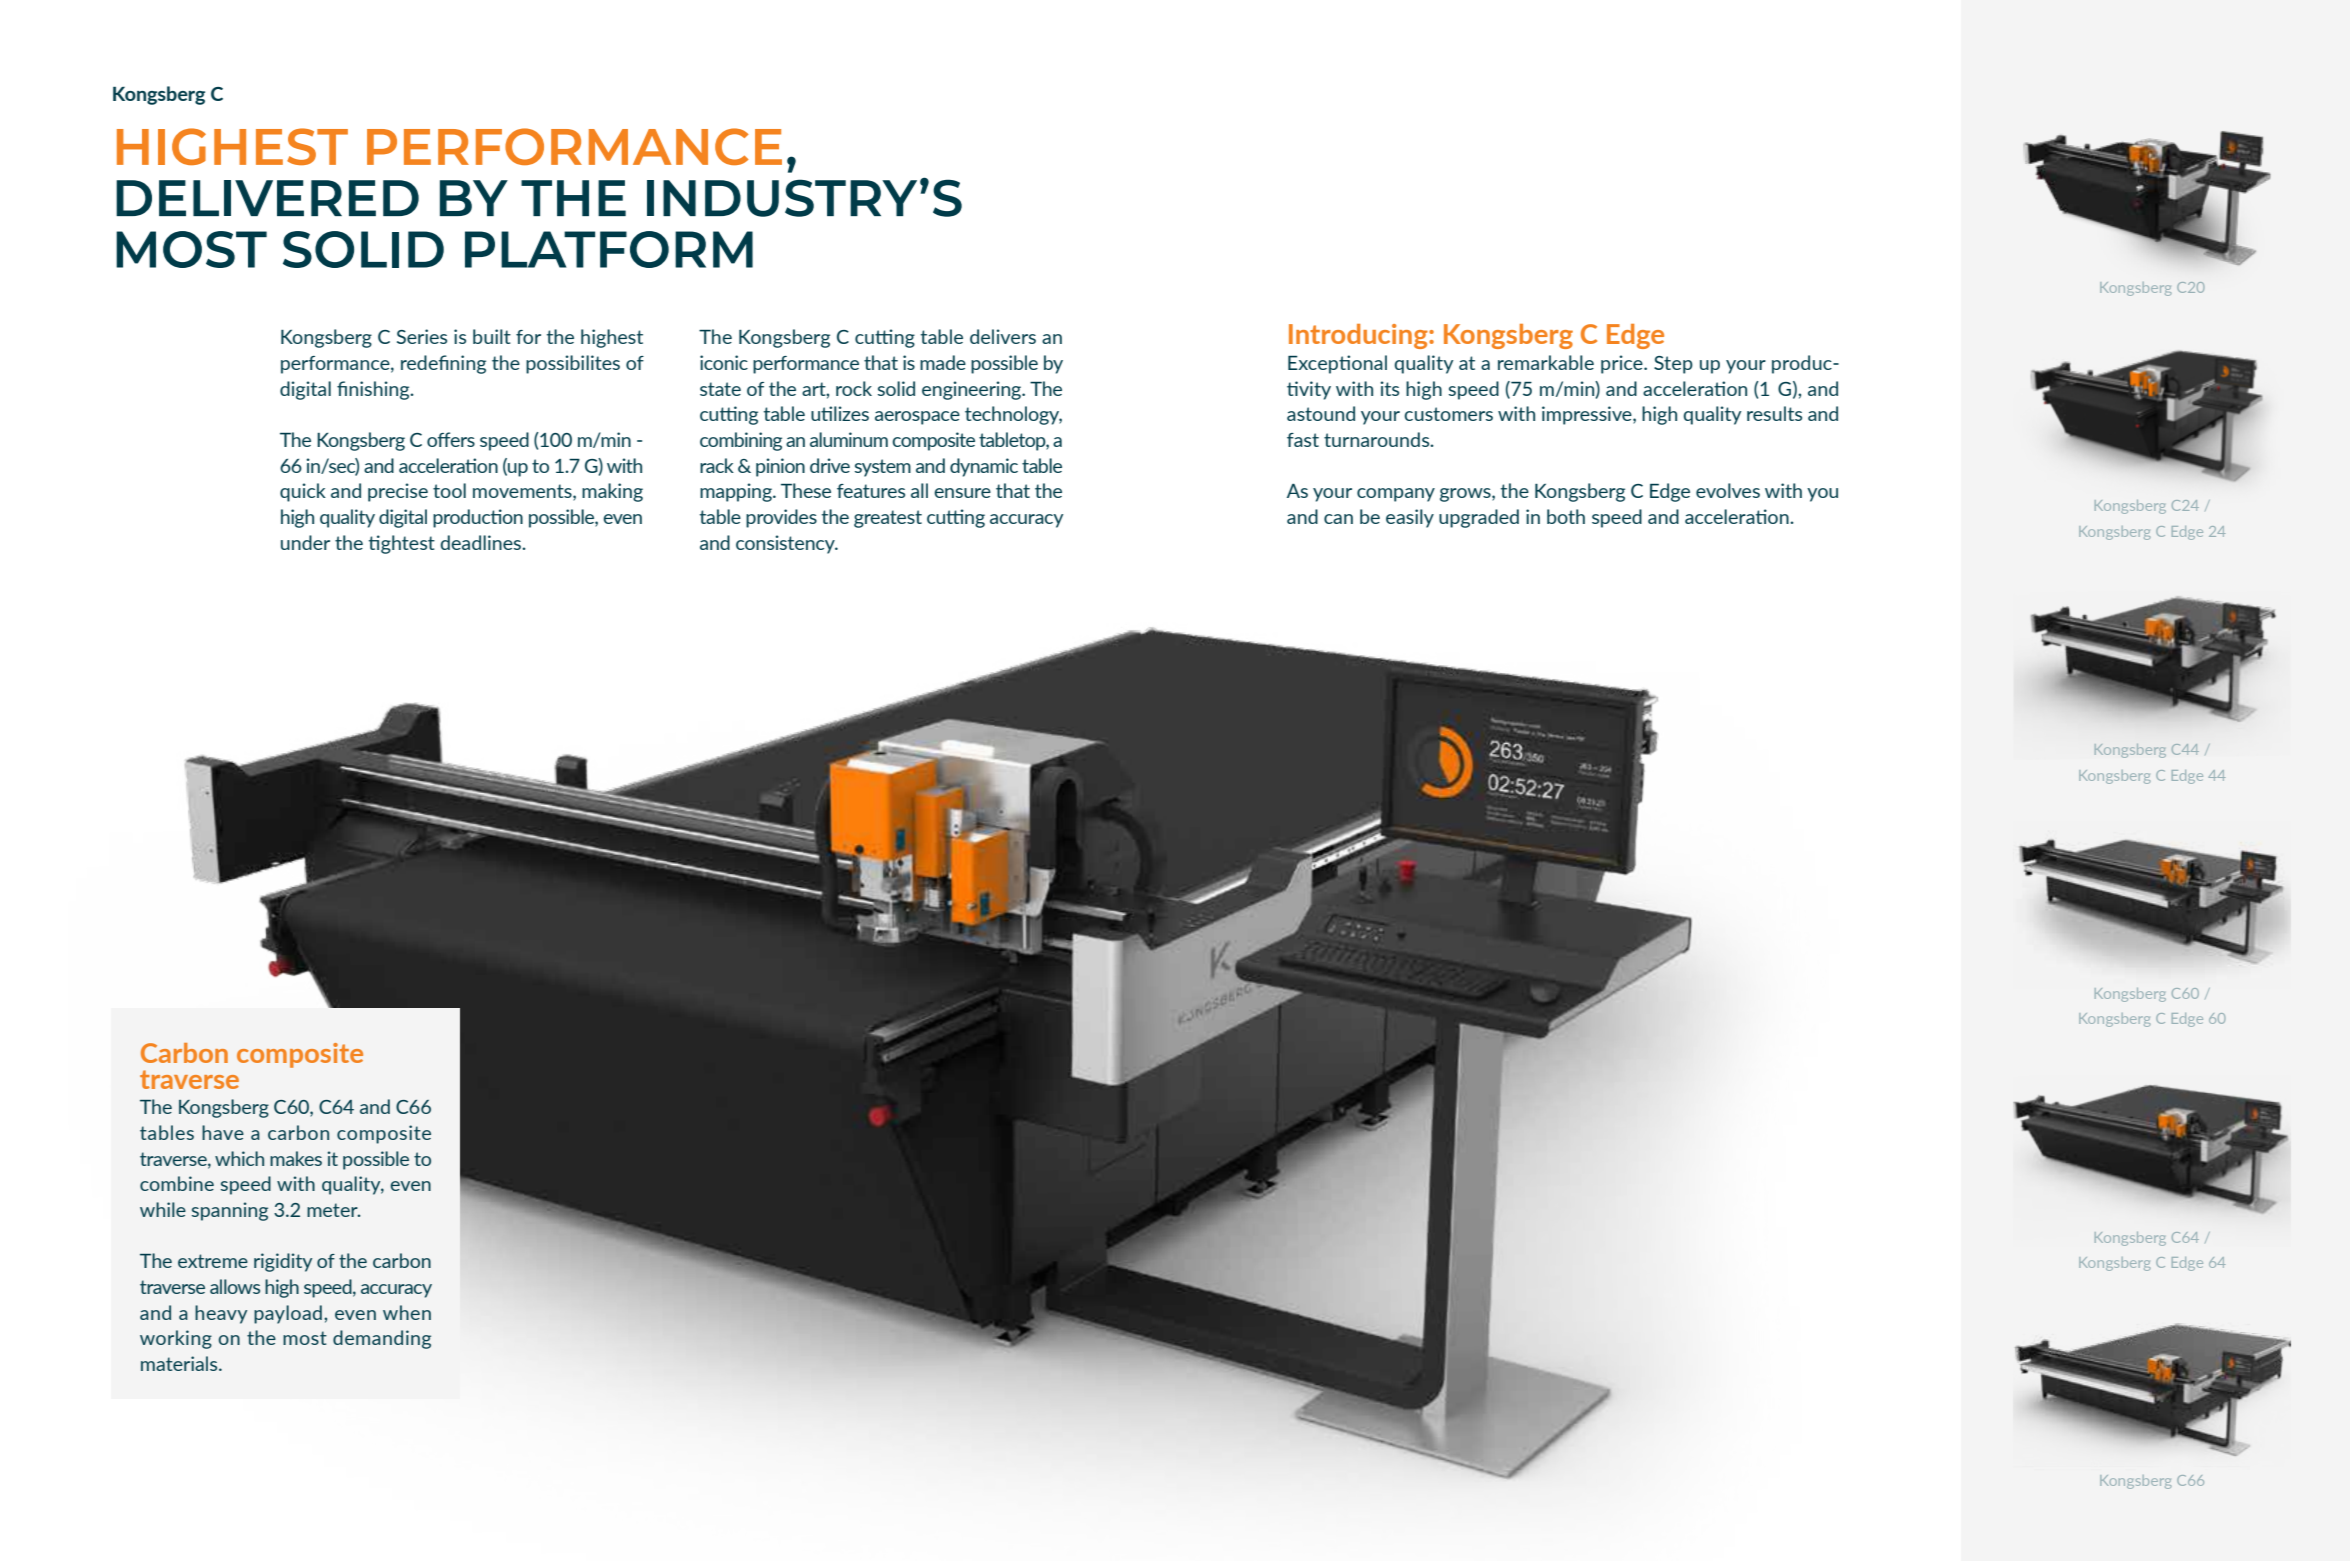 This screenshot has height=1561, width=2350. I want to click on which, so click(239, 1158).
